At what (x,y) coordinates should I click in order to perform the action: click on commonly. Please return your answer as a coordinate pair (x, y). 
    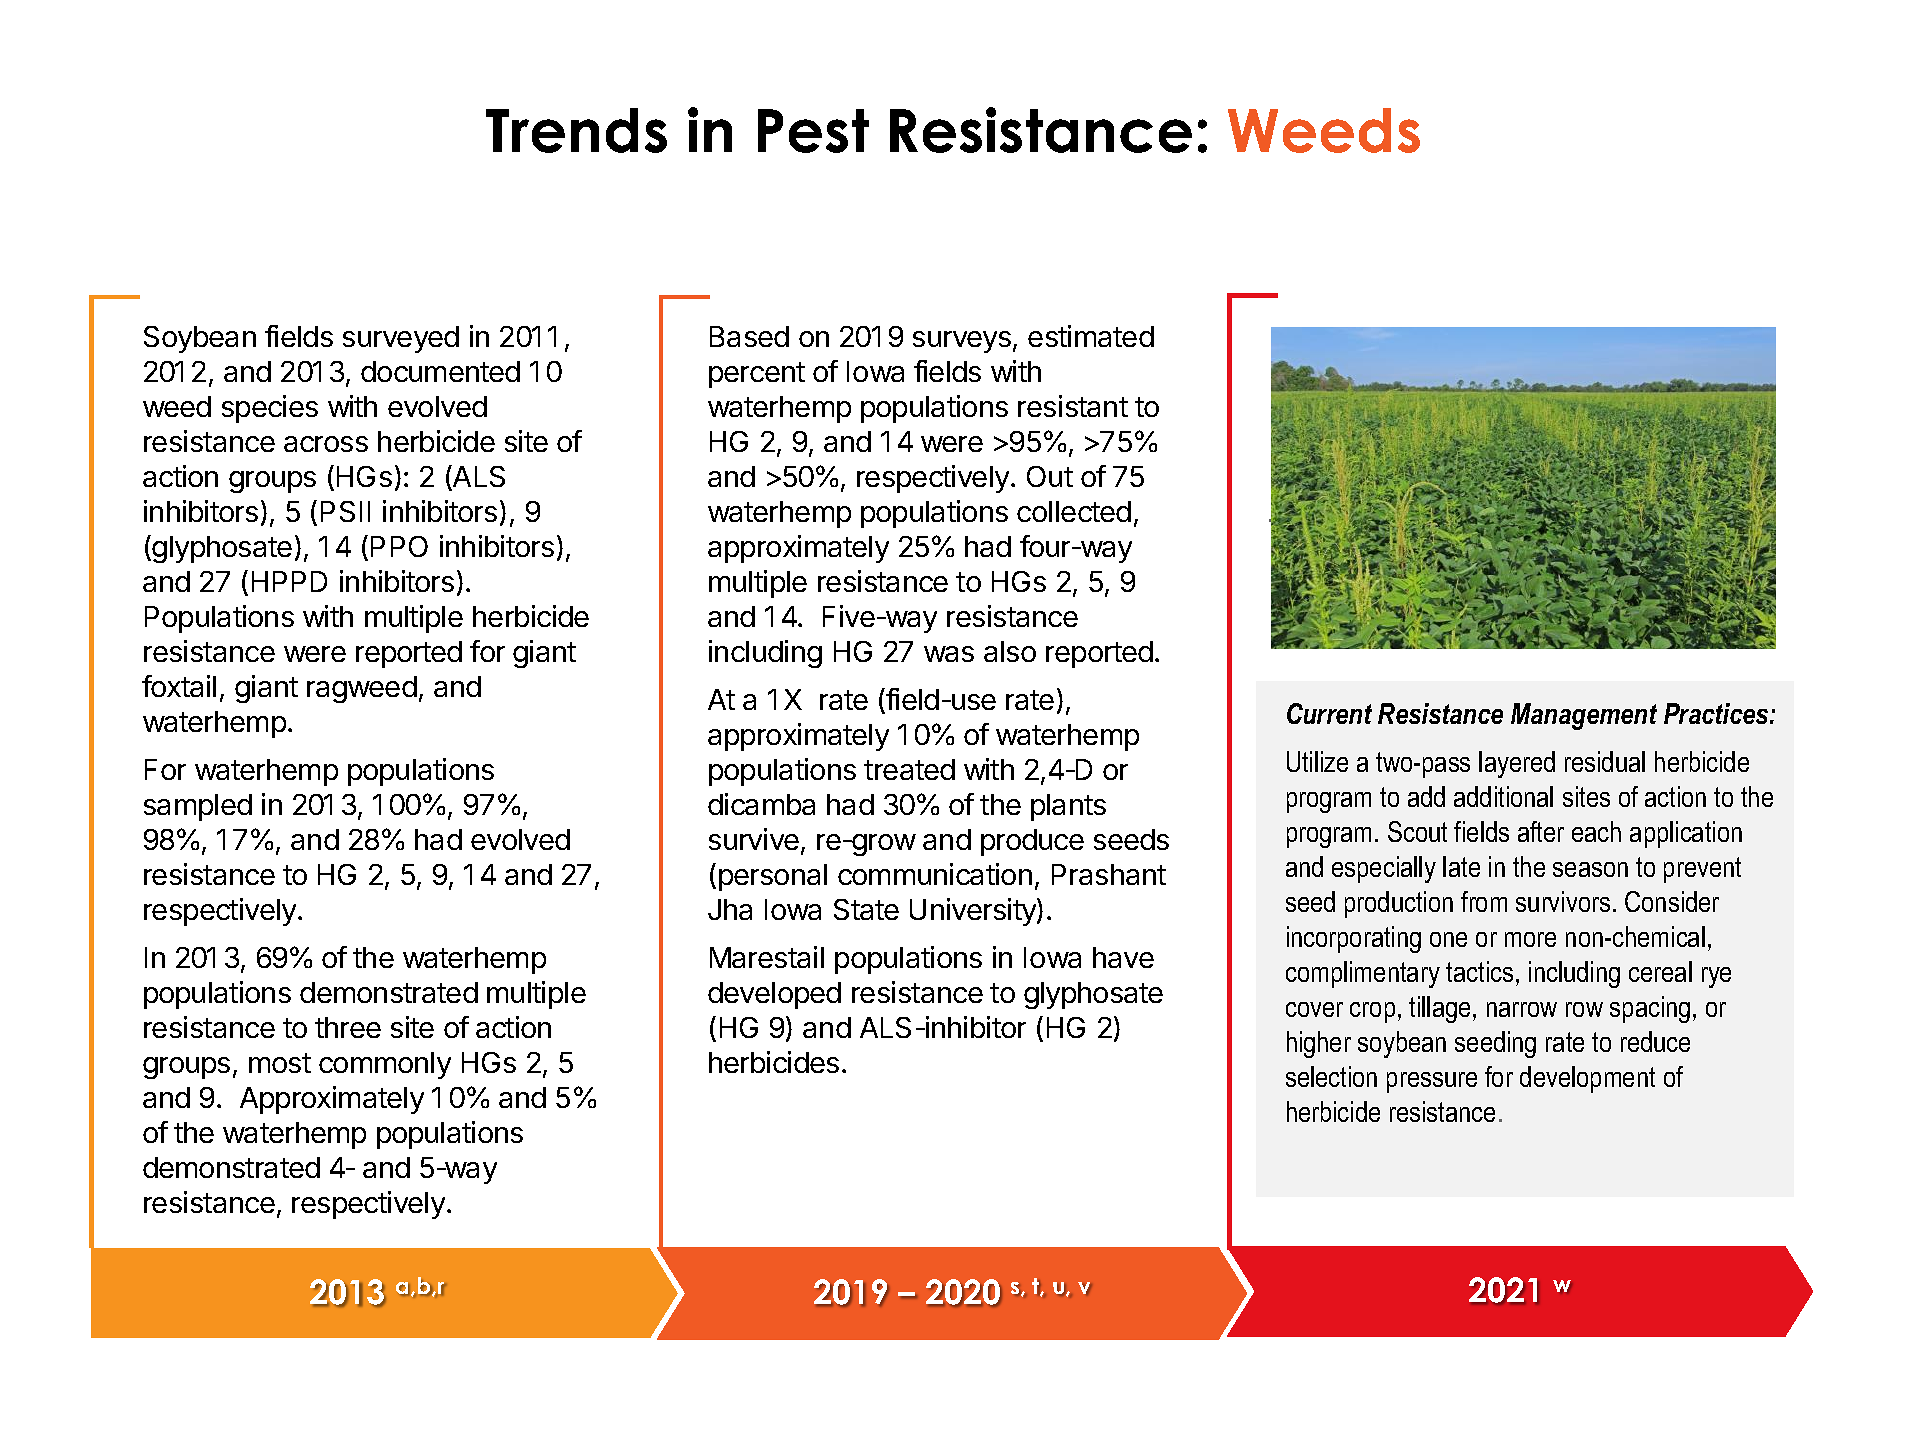
    Looking at the image, I should click on (385, 1065).
